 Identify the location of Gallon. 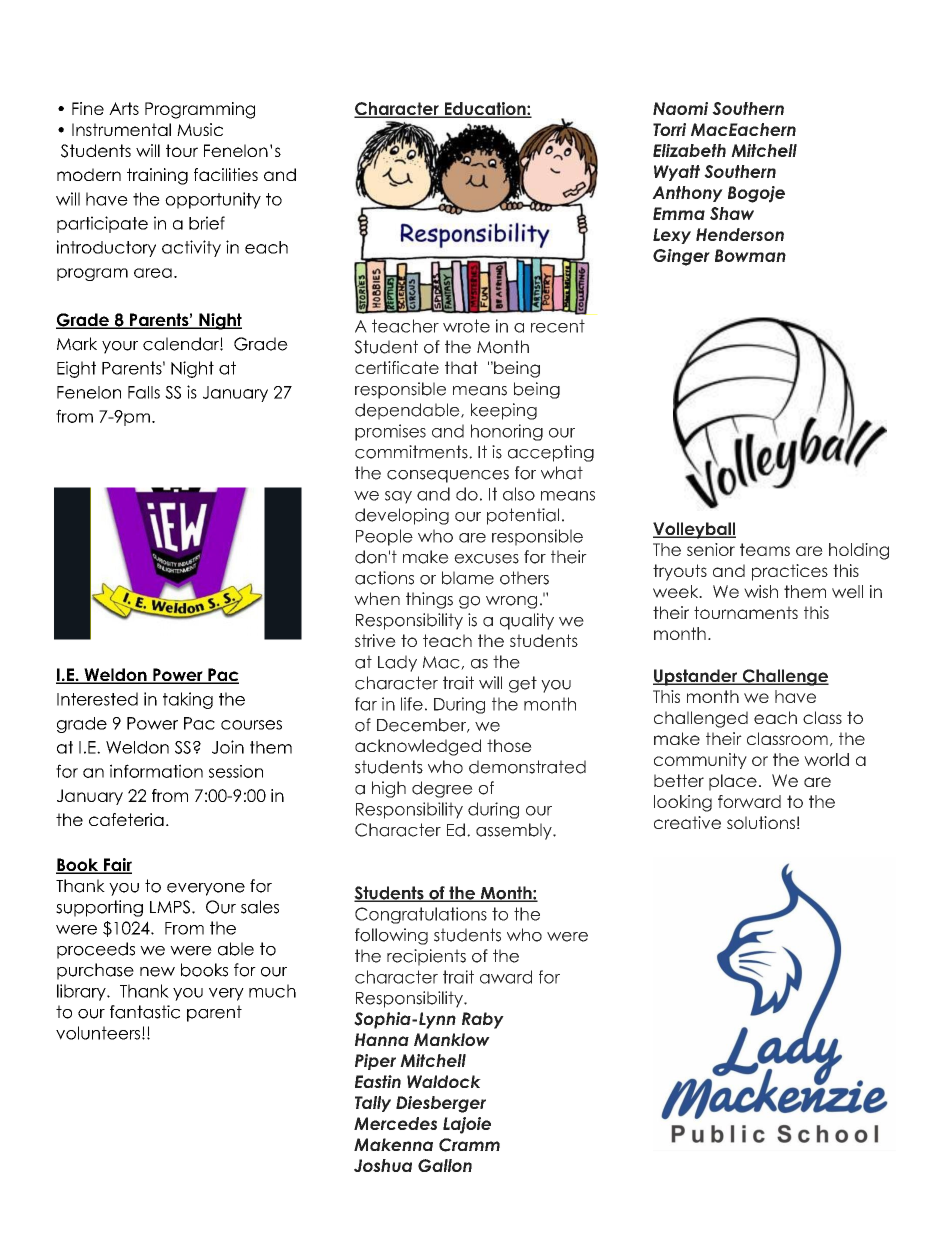
(445, 1165).
